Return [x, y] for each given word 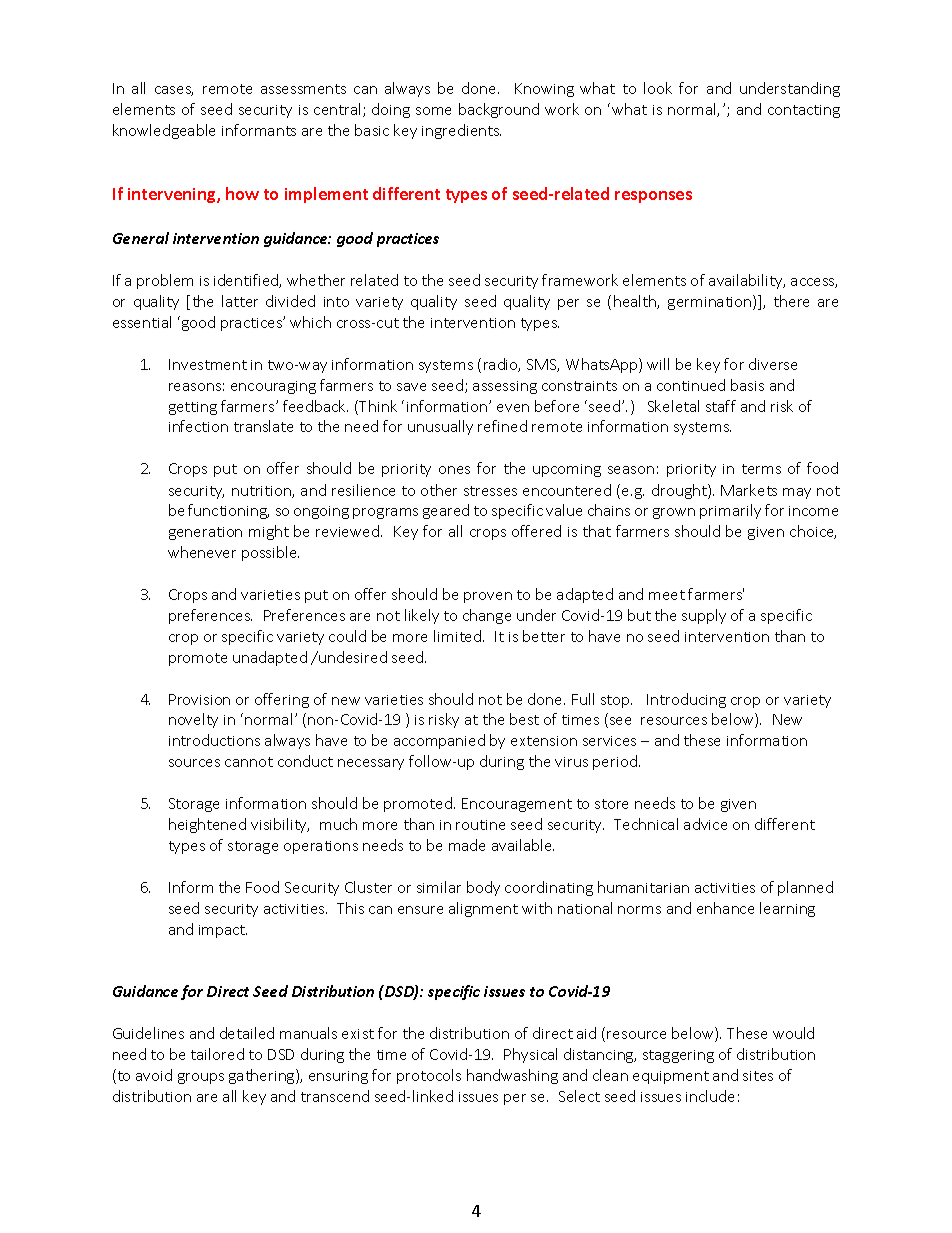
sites [758, 1076]
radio [502, 365]
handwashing [512, 1076]
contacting [804, 111]
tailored [217, 1054]
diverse [773, 364]
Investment [208, 364]
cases [174, 91]
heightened [207, 825]
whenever [202, 552]
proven [488, 597]
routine [480, 825]
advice [705, 824]
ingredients [461, 131]
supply [704, 616]
